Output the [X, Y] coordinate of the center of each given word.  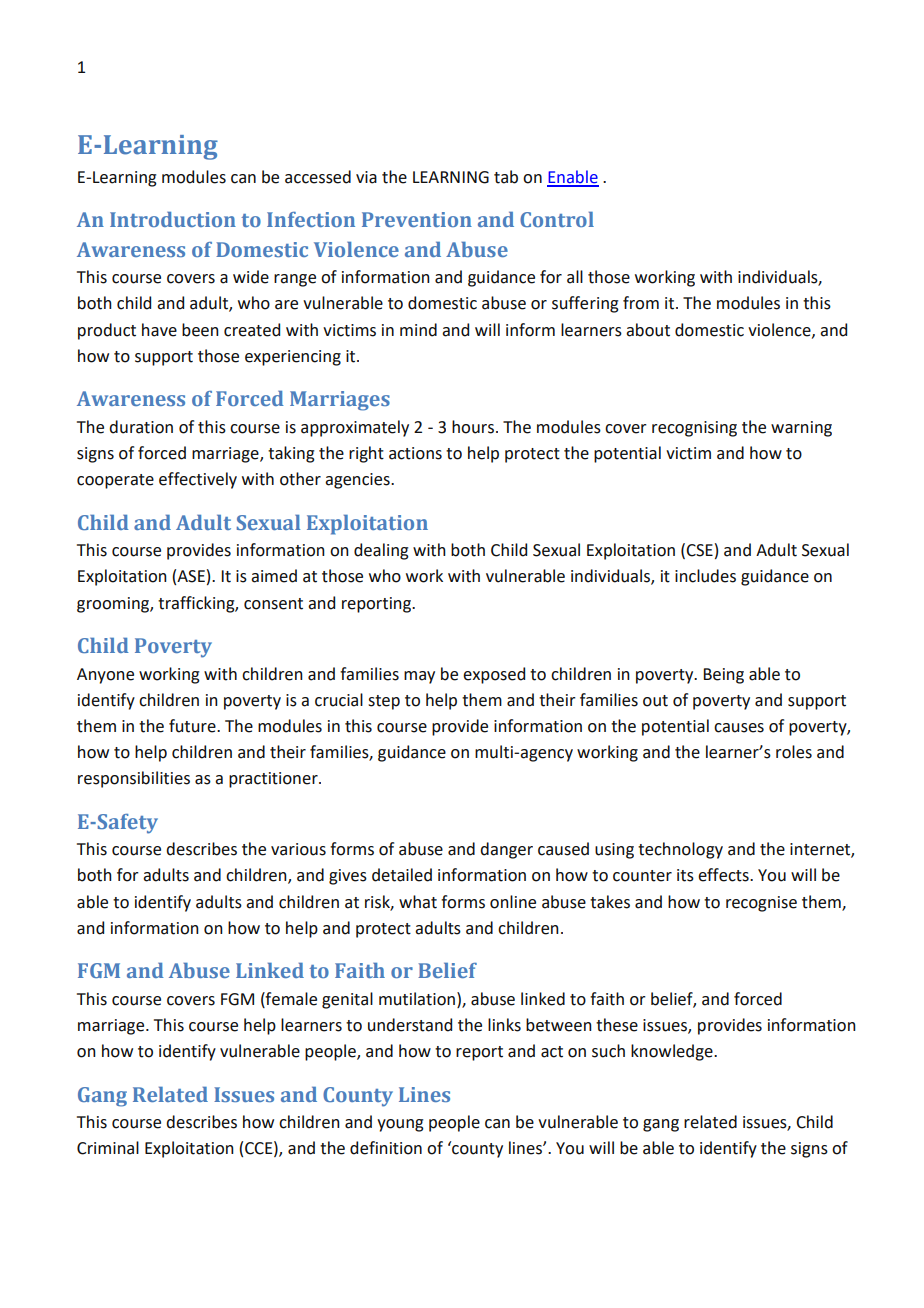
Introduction [173, 219]
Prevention [417, 219]
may [419, 677]
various [298, 849]
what [418, 902]
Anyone [105, 676]
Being [723, 676]
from [641, 303]
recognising [694, 429]
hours [473, 427]
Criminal [108, 1148]
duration [141, 427]
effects [724, 875]
